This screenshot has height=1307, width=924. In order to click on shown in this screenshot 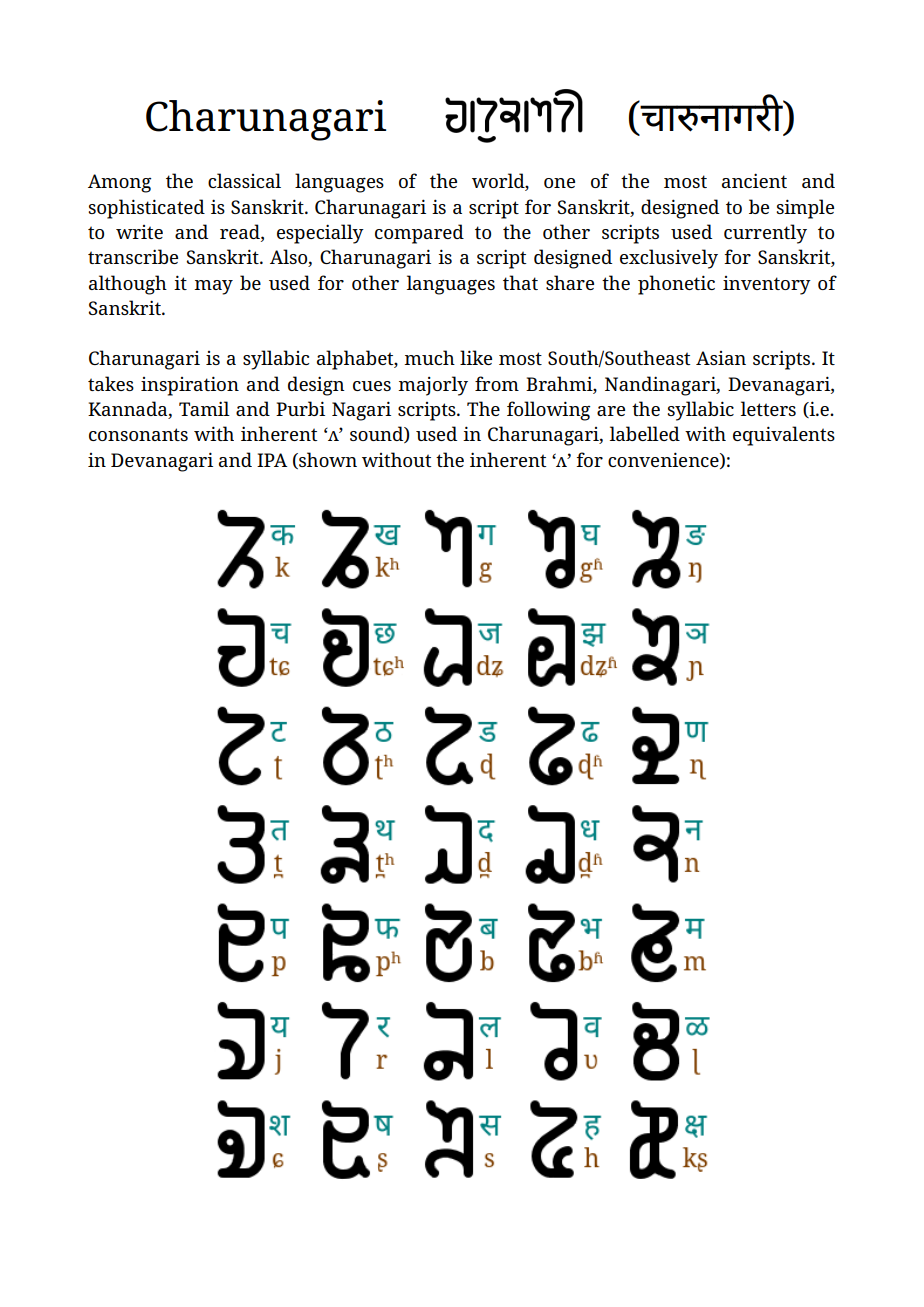, I will do `click(327, 460)`.
